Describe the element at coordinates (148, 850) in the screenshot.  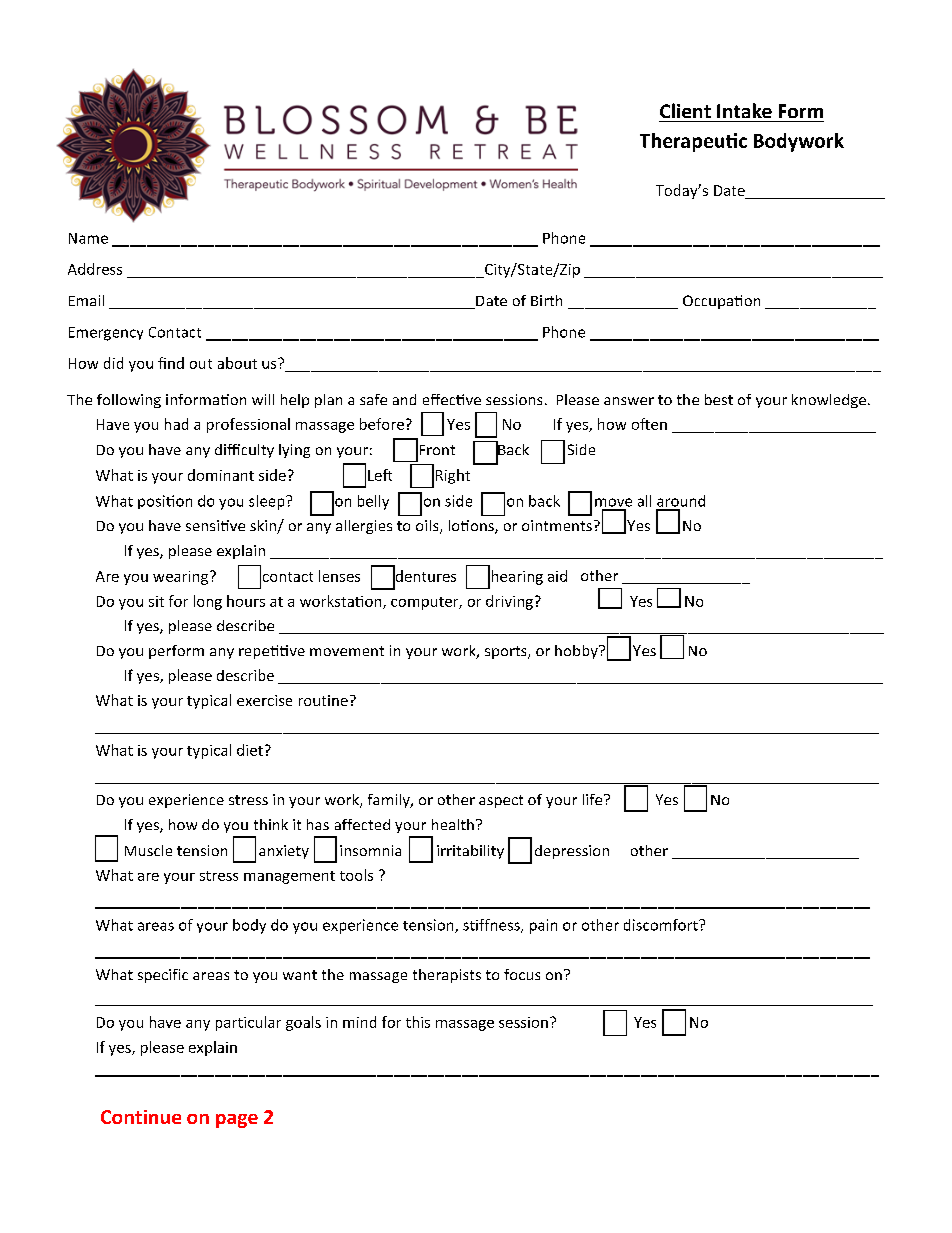
I see `Muscle` at that location.
